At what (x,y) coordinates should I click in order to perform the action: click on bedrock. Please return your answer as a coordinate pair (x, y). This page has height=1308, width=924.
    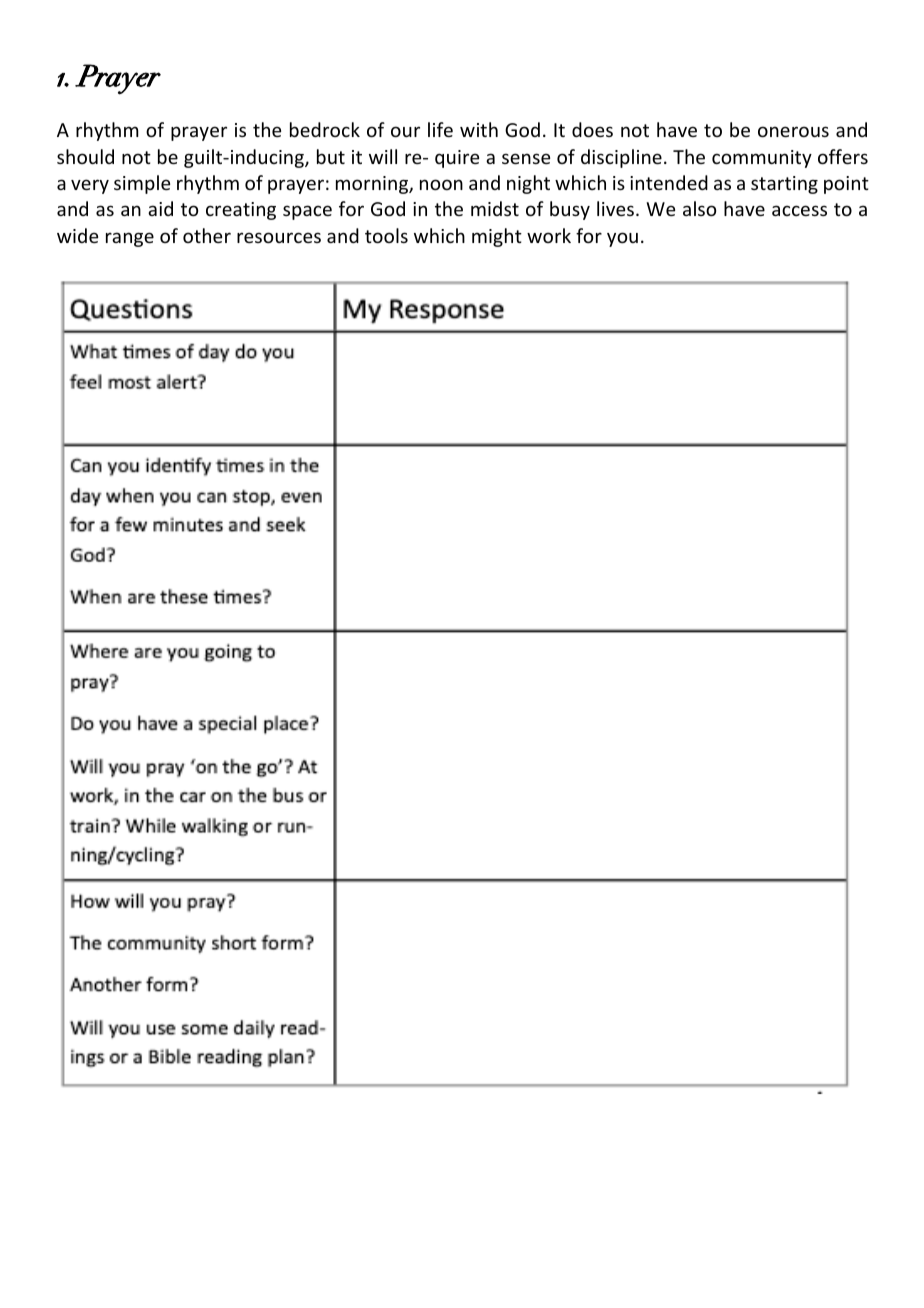
    Looking at the image, I should click on (325, 129).
